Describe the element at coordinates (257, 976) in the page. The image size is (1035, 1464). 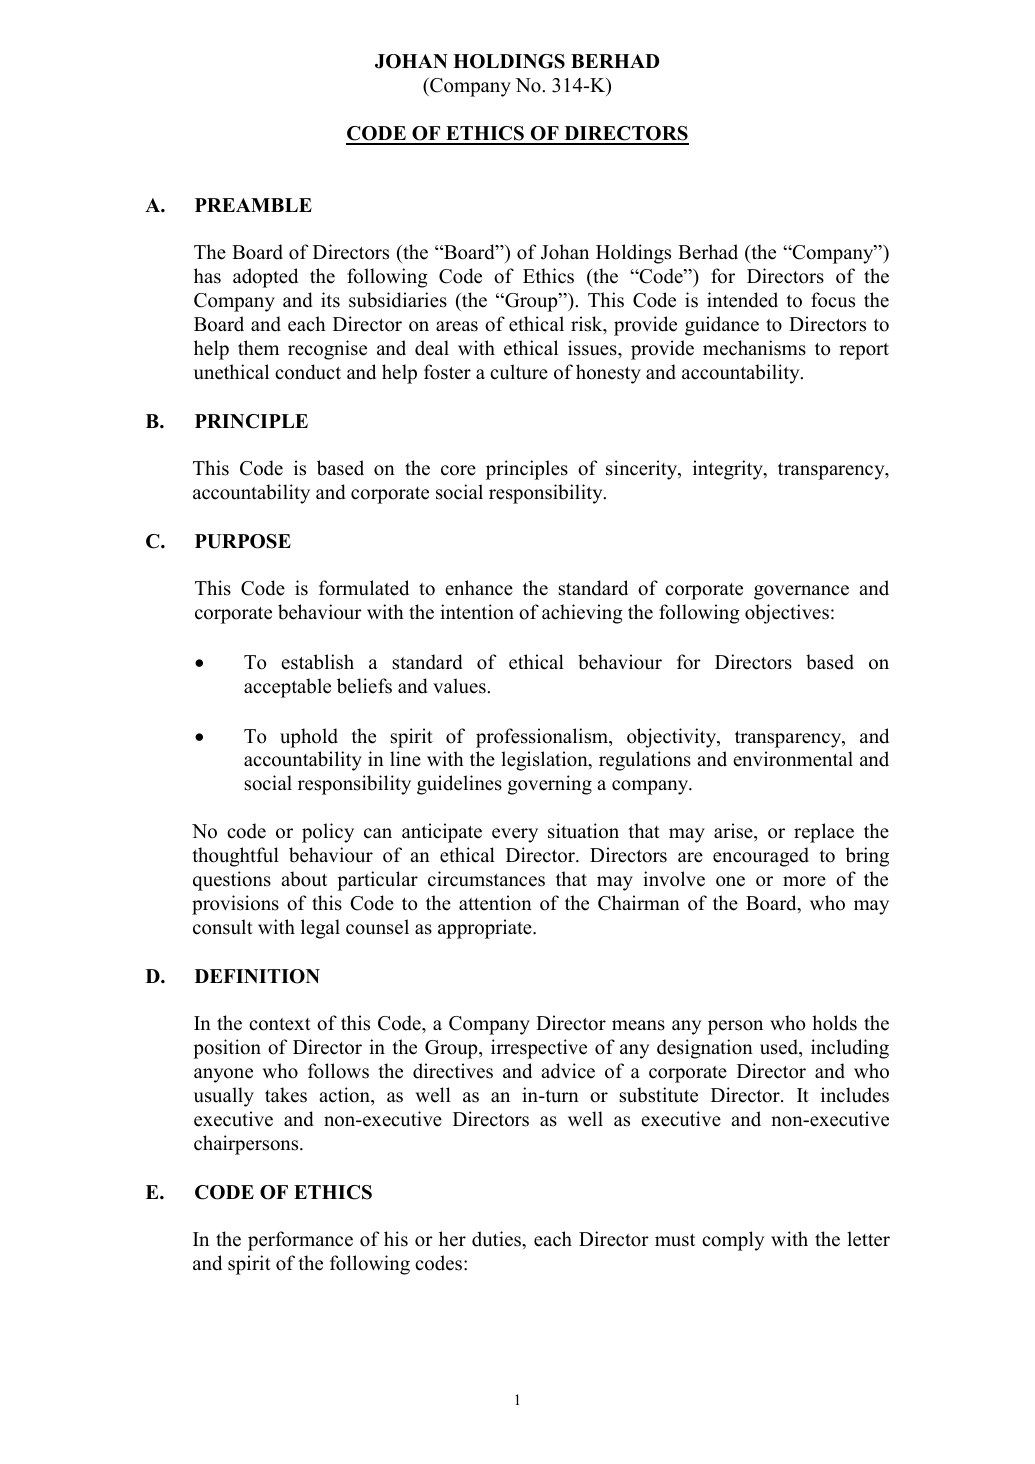
I see `DEFINITION` at that location.
